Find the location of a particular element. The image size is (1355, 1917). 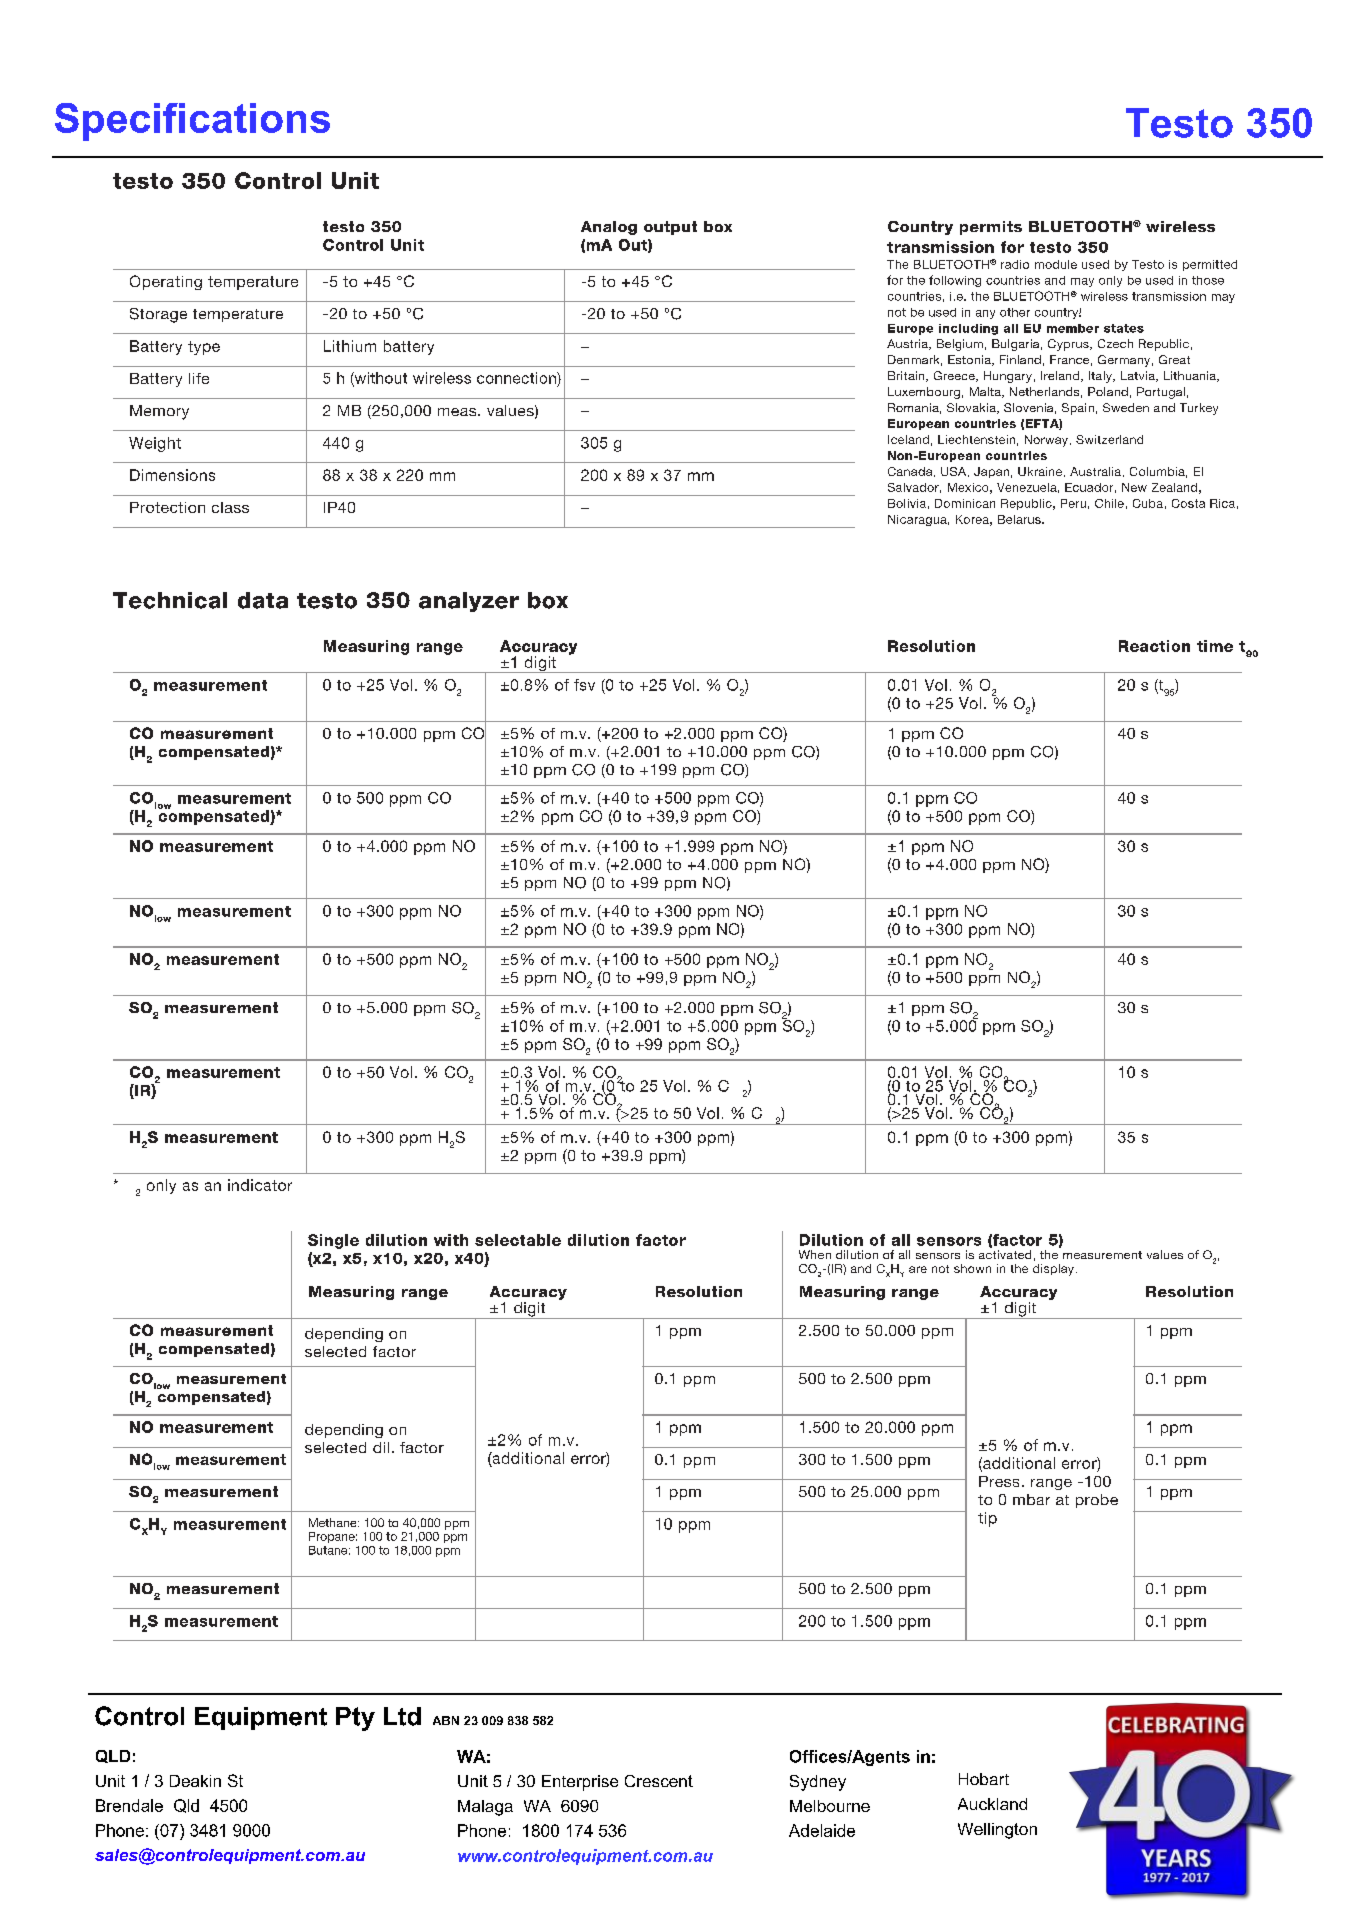

analyzer is located at coordinates (469, 602).
